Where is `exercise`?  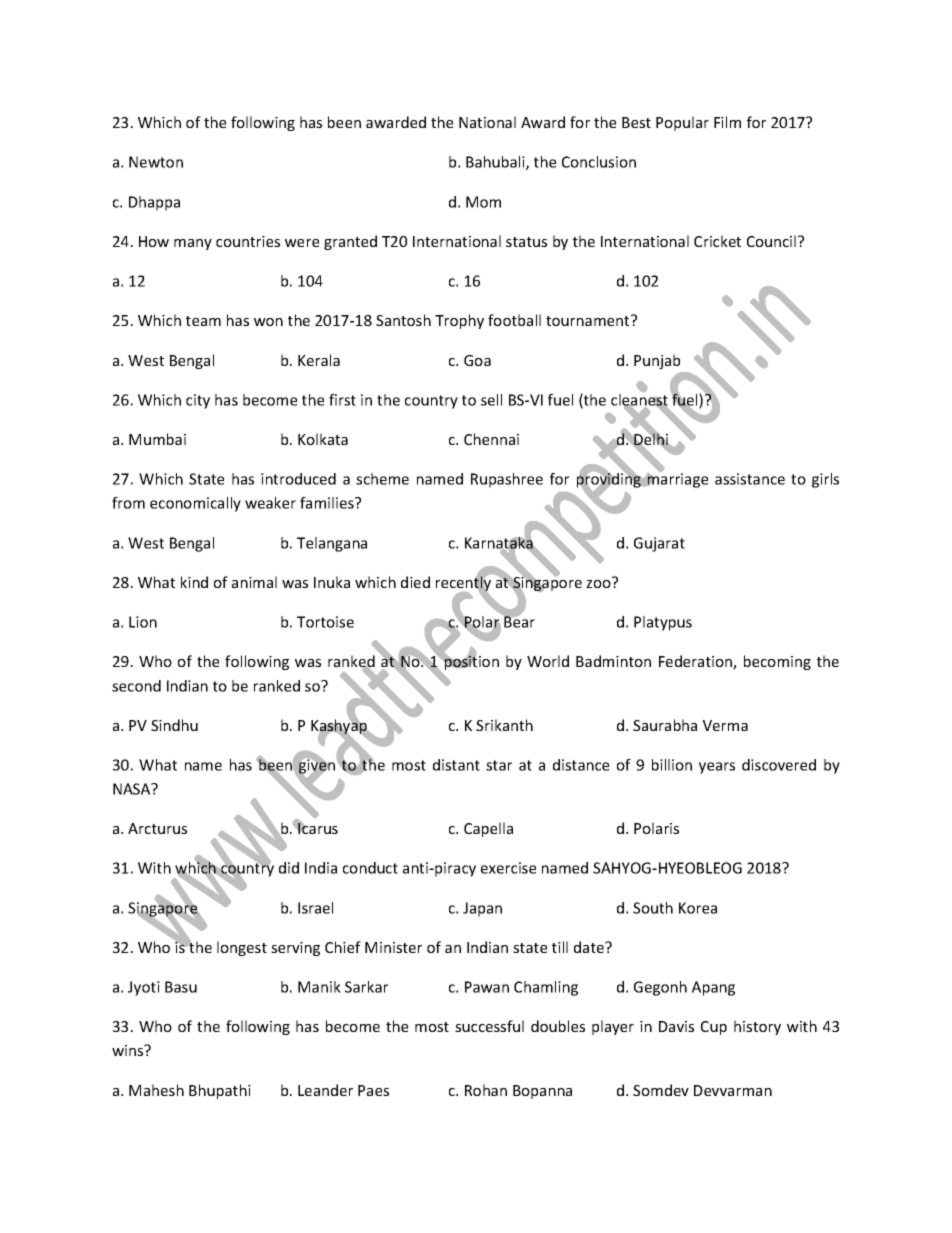 exercise is located at coordinates (508, 868).
